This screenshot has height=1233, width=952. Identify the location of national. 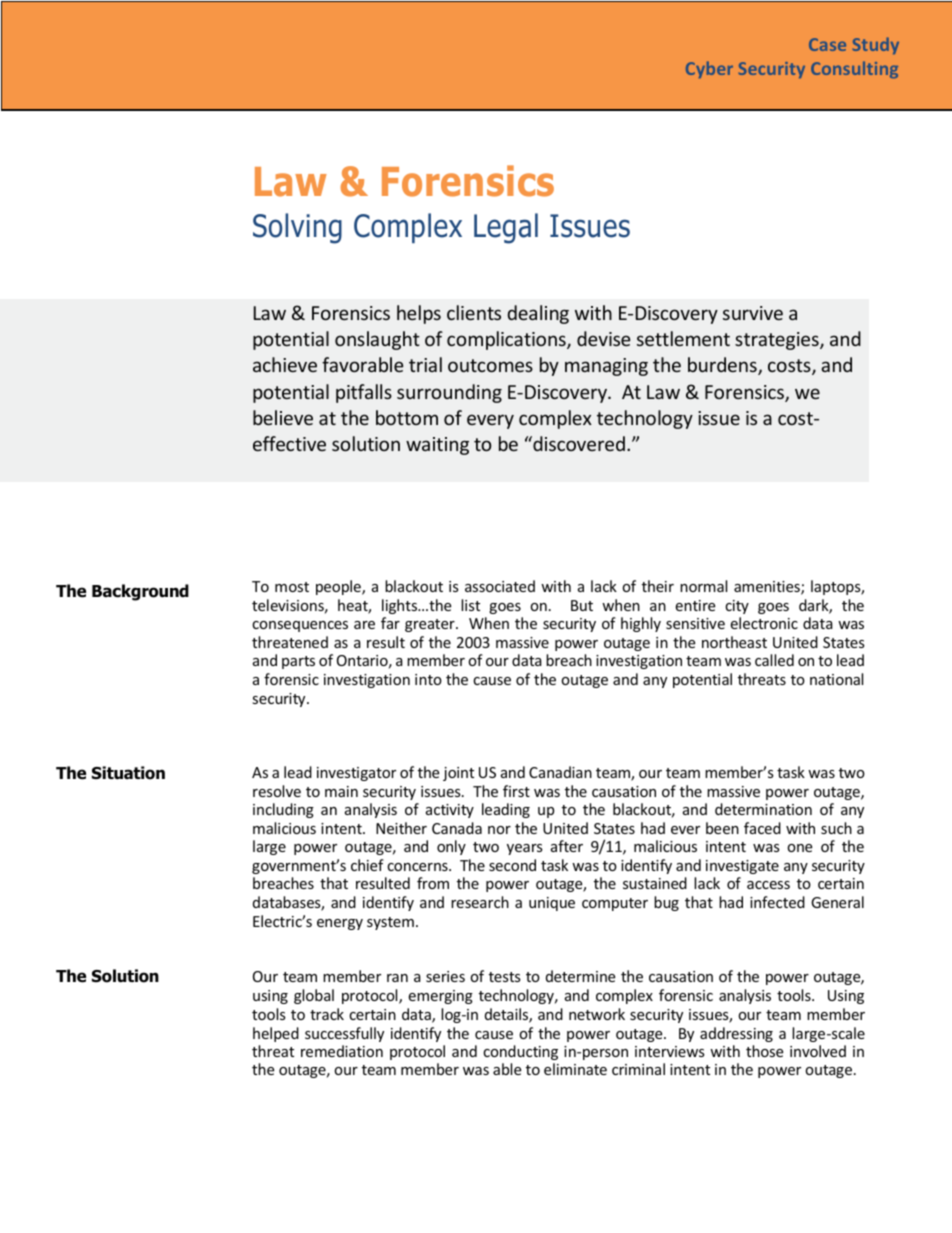
(836, 679).
